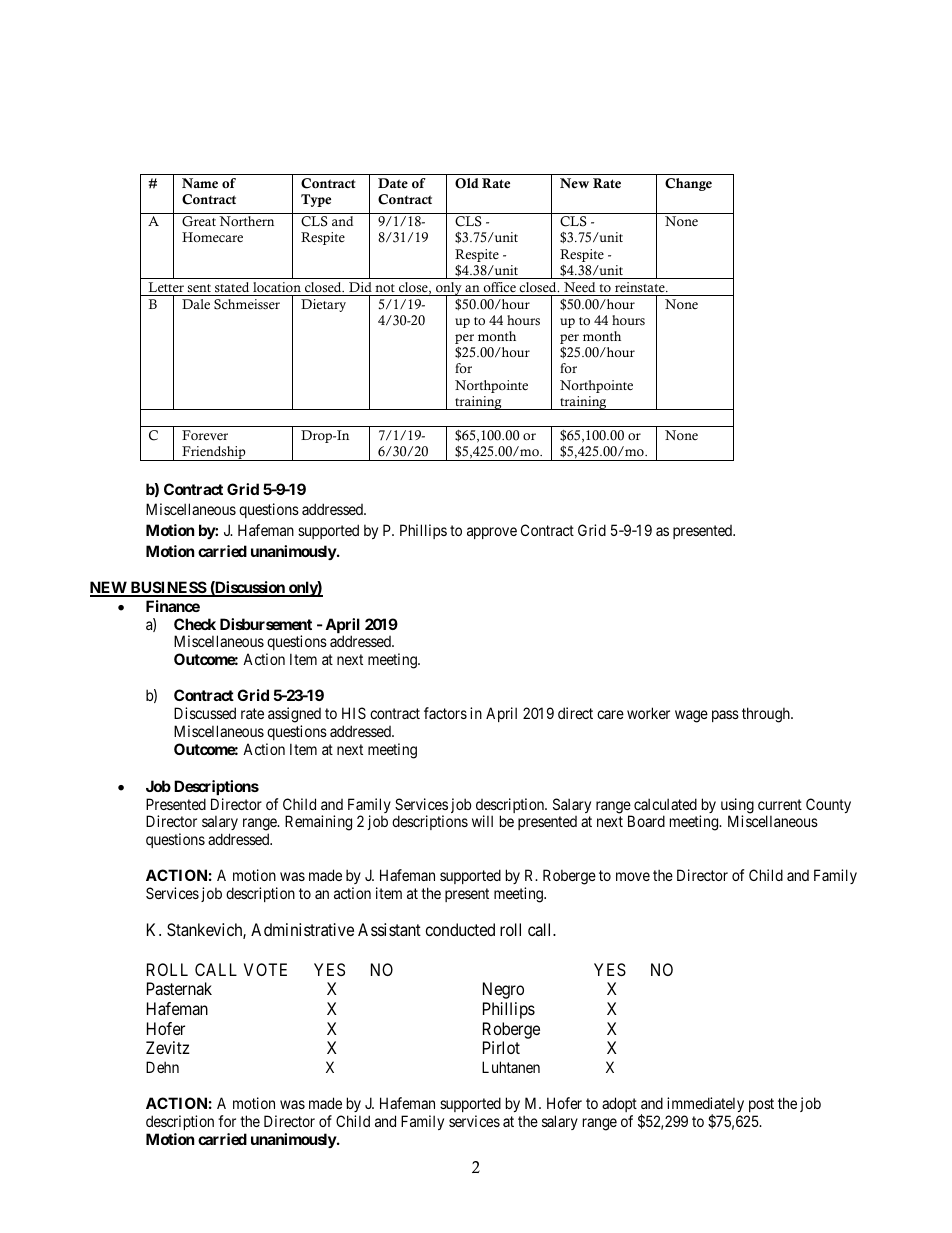  I want to click on through, so click(767, 715).
